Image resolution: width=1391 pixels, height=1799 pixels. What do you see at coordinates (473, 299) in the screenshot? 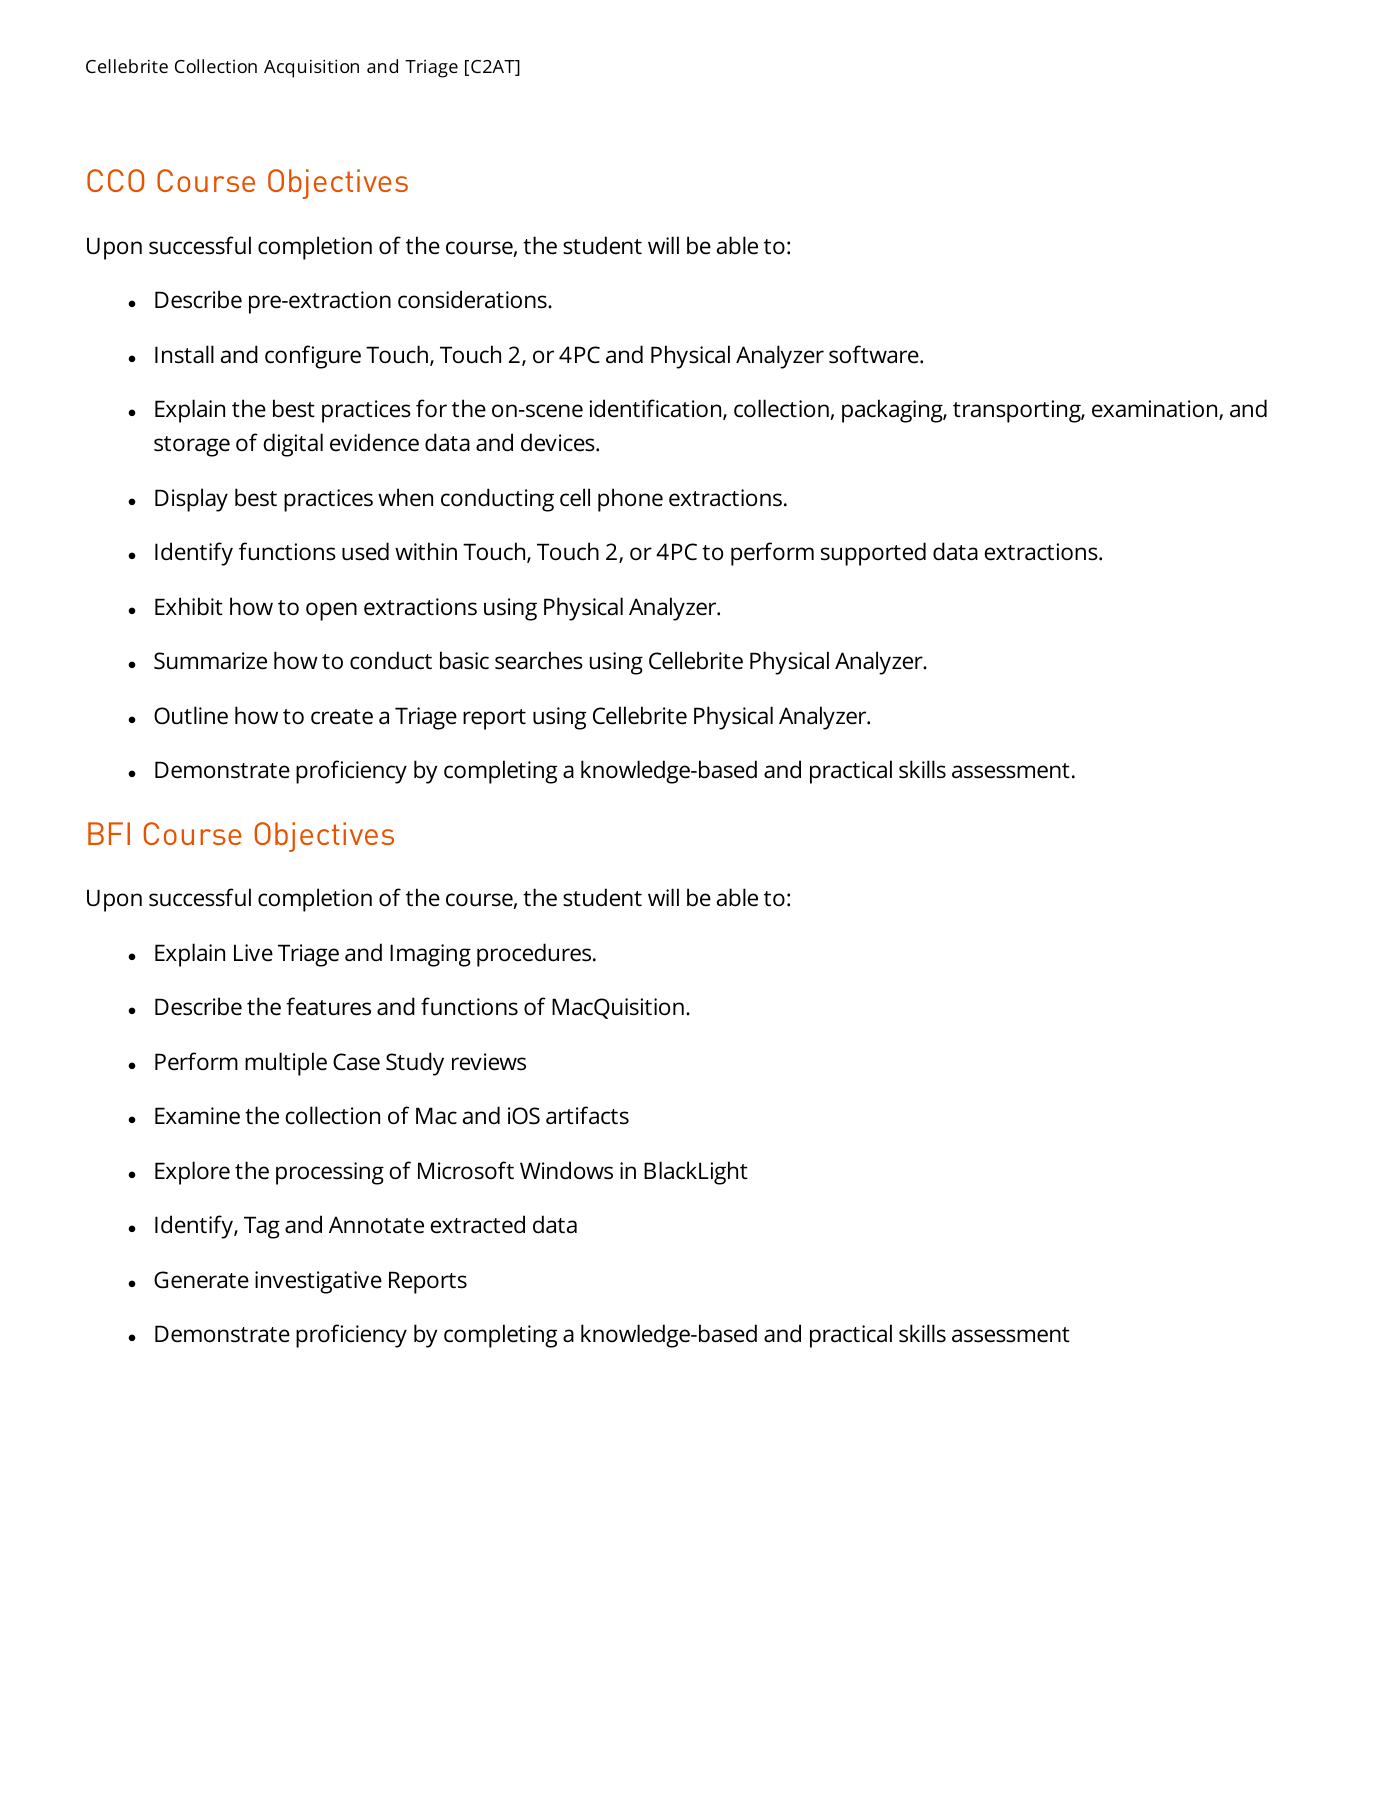
I see `considerations` at bounding box center [473, 299].
